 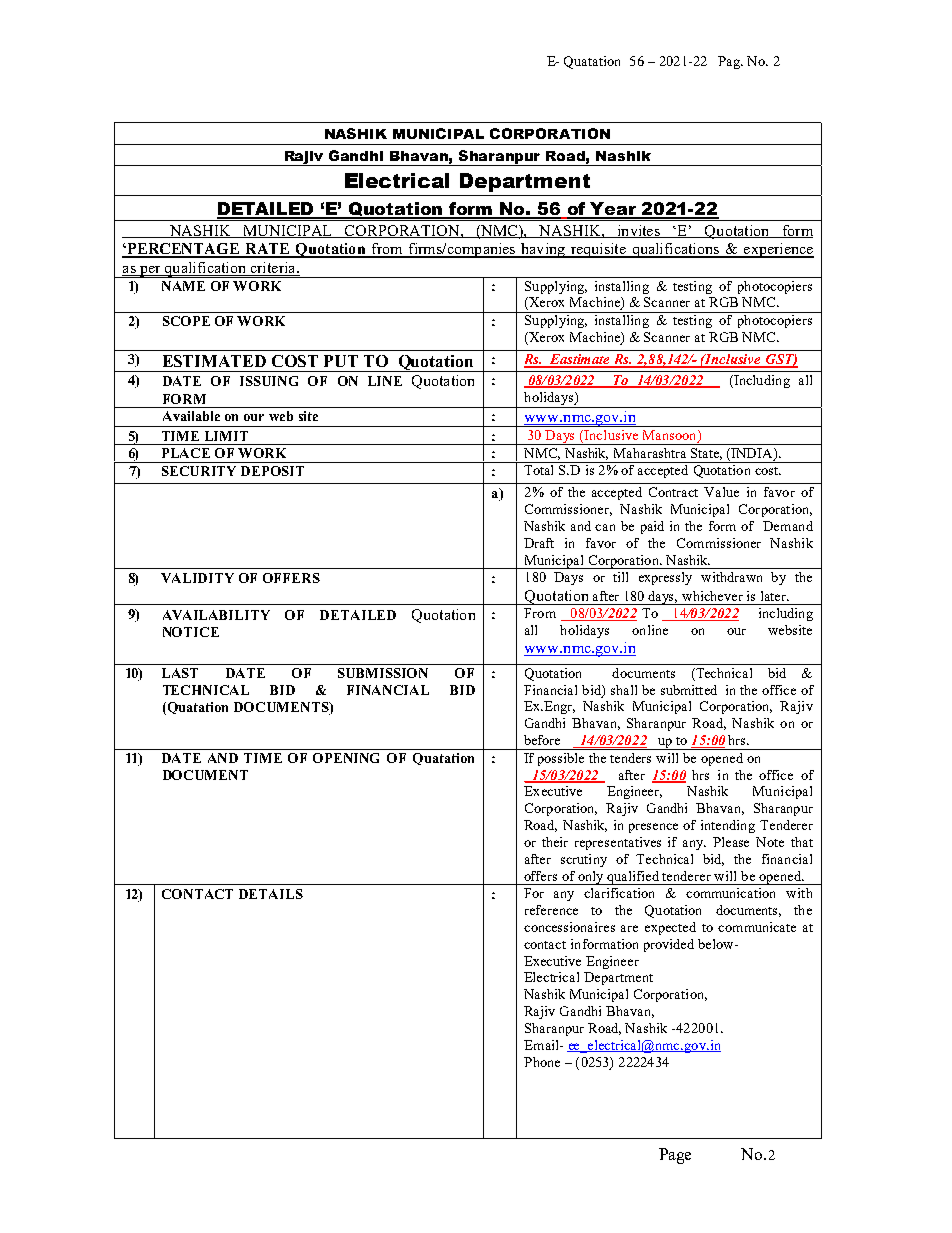 I want to click on having, so click(x=542, y=250).
